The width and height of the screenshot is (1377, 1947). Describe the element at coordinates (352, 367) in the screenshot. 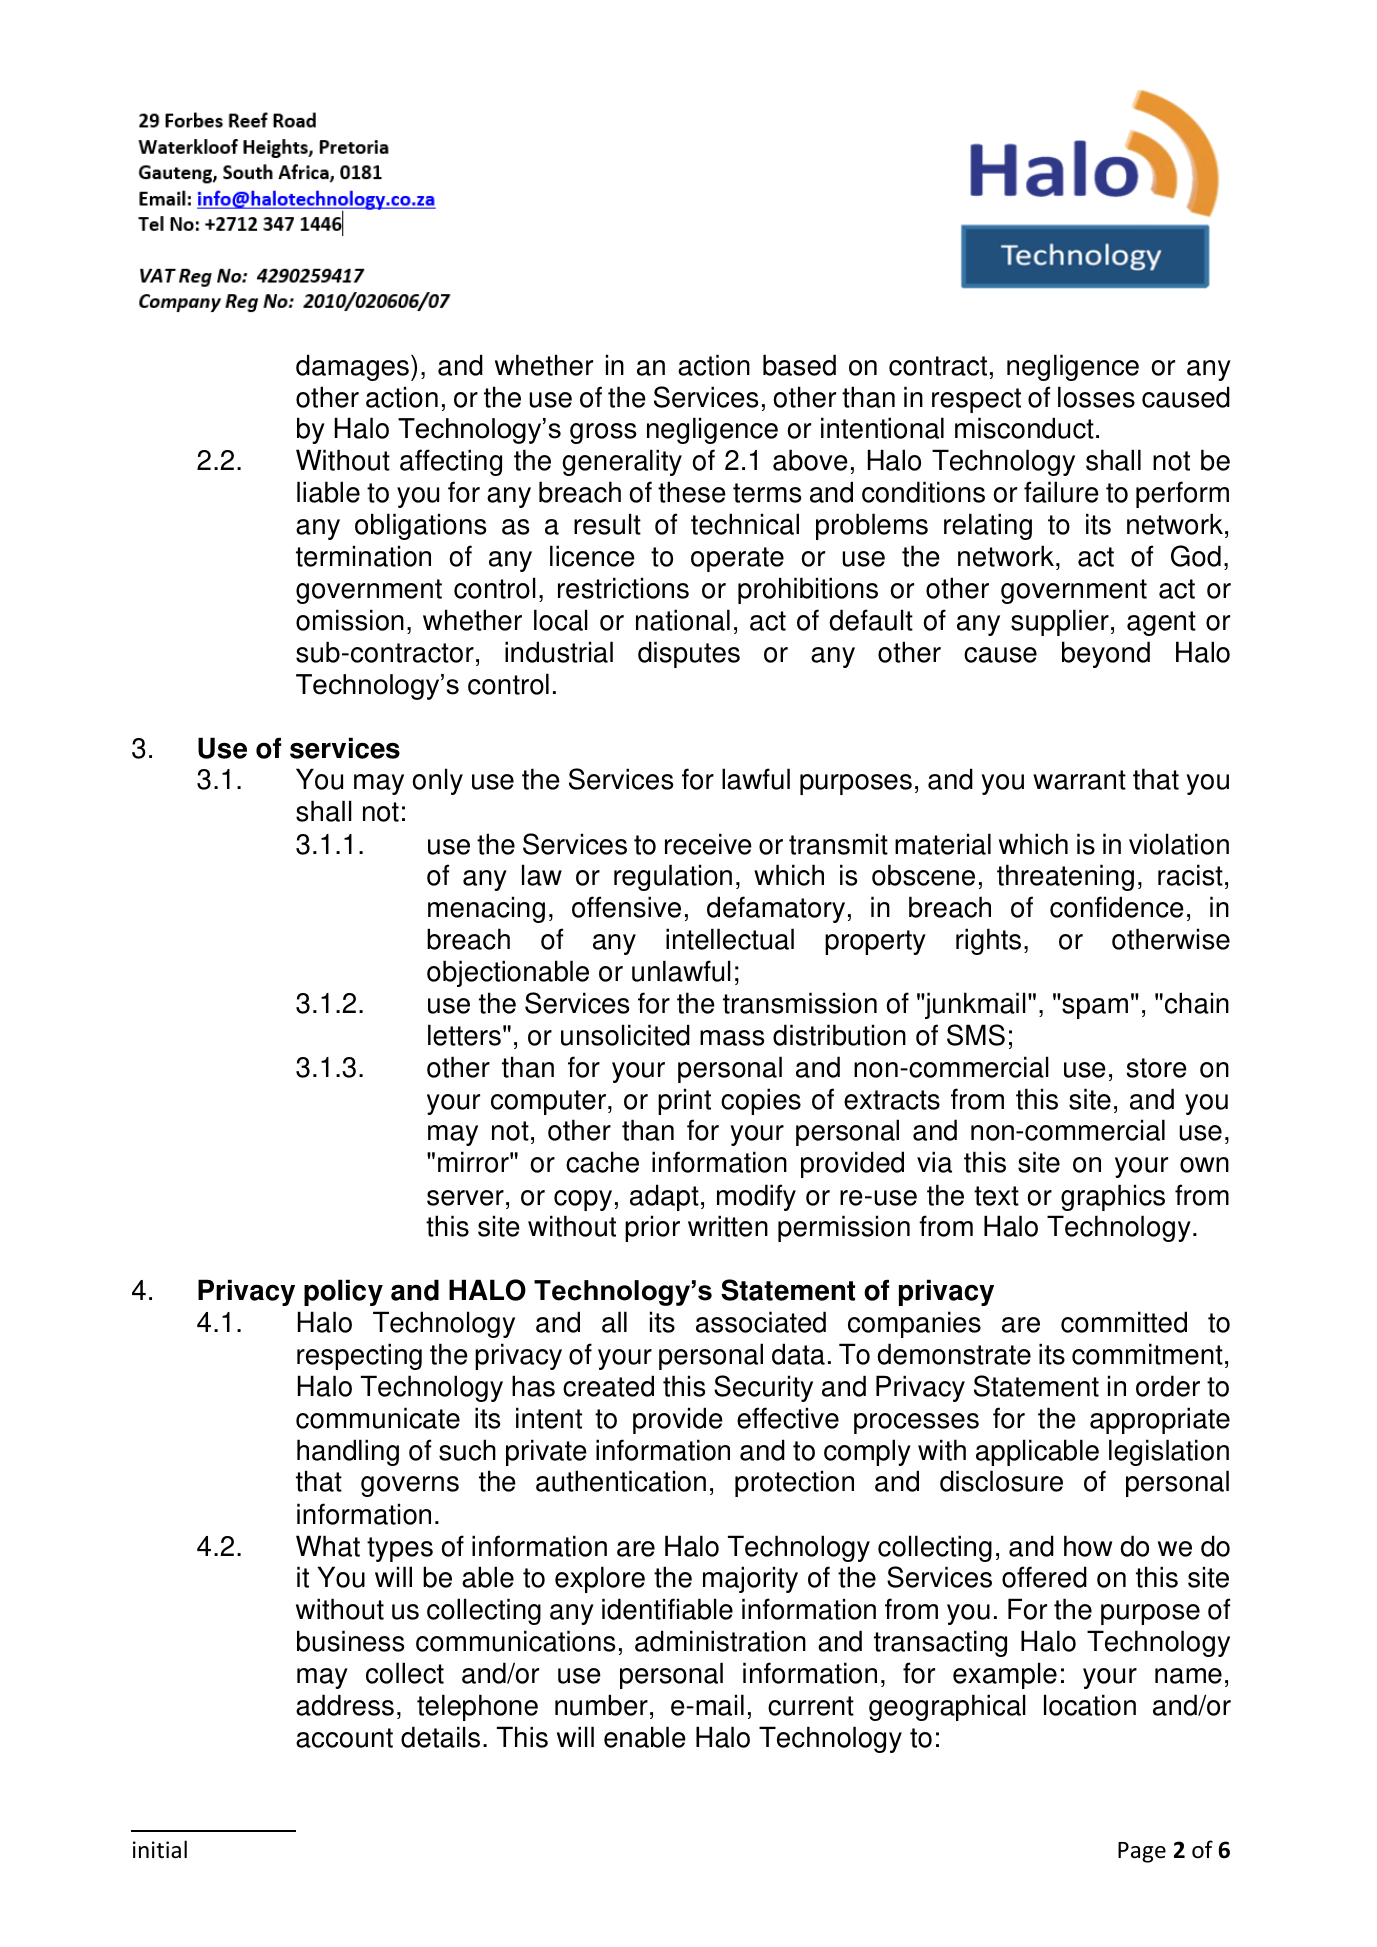

I see `damages` at that location.
